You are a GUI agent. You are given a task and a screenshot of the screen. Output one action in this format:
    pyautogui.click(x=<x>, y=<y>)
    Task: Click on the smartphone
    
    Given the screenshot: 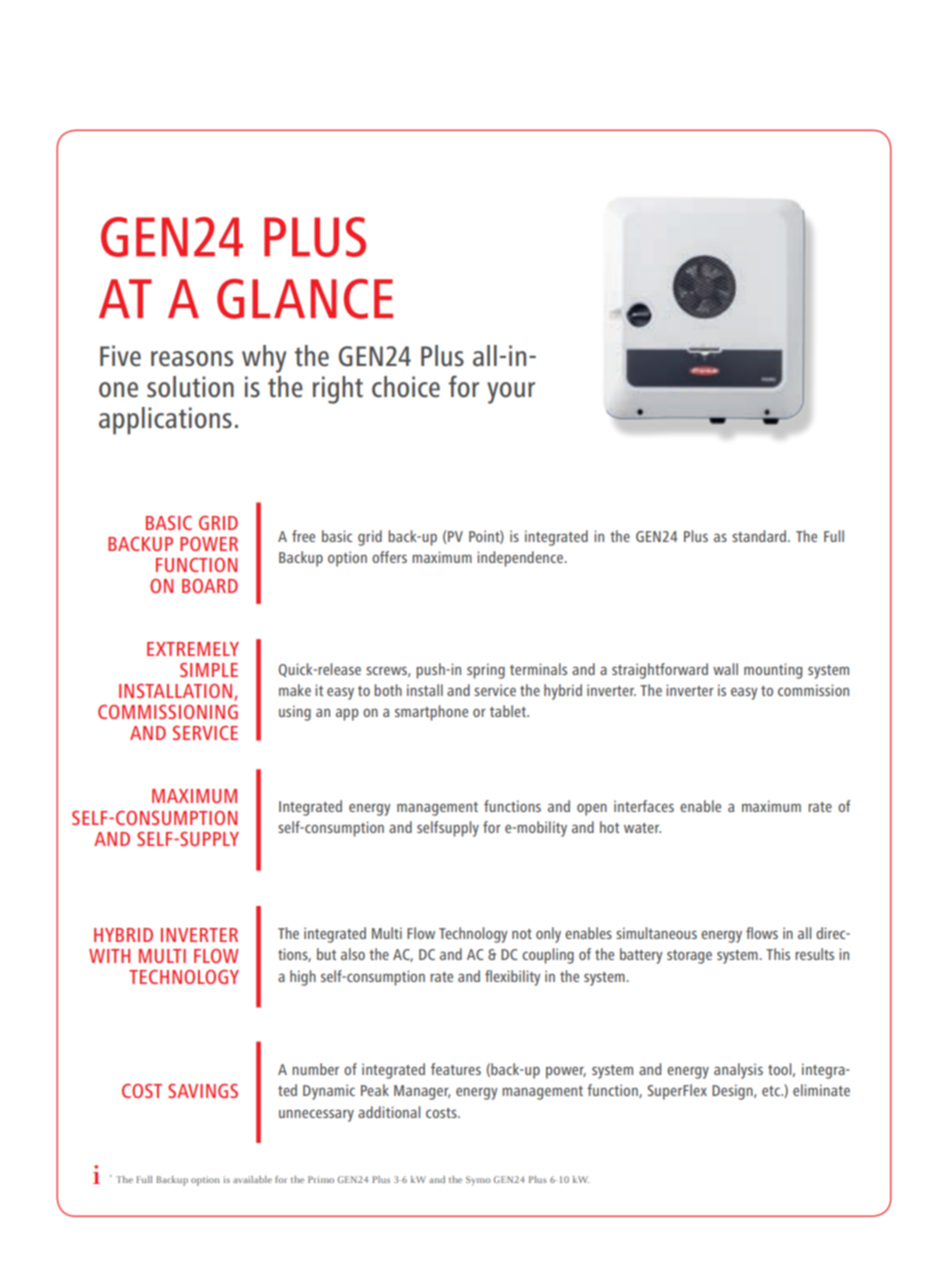 What is the action you would take?
    pyautogui.click(x=431, y=713)
